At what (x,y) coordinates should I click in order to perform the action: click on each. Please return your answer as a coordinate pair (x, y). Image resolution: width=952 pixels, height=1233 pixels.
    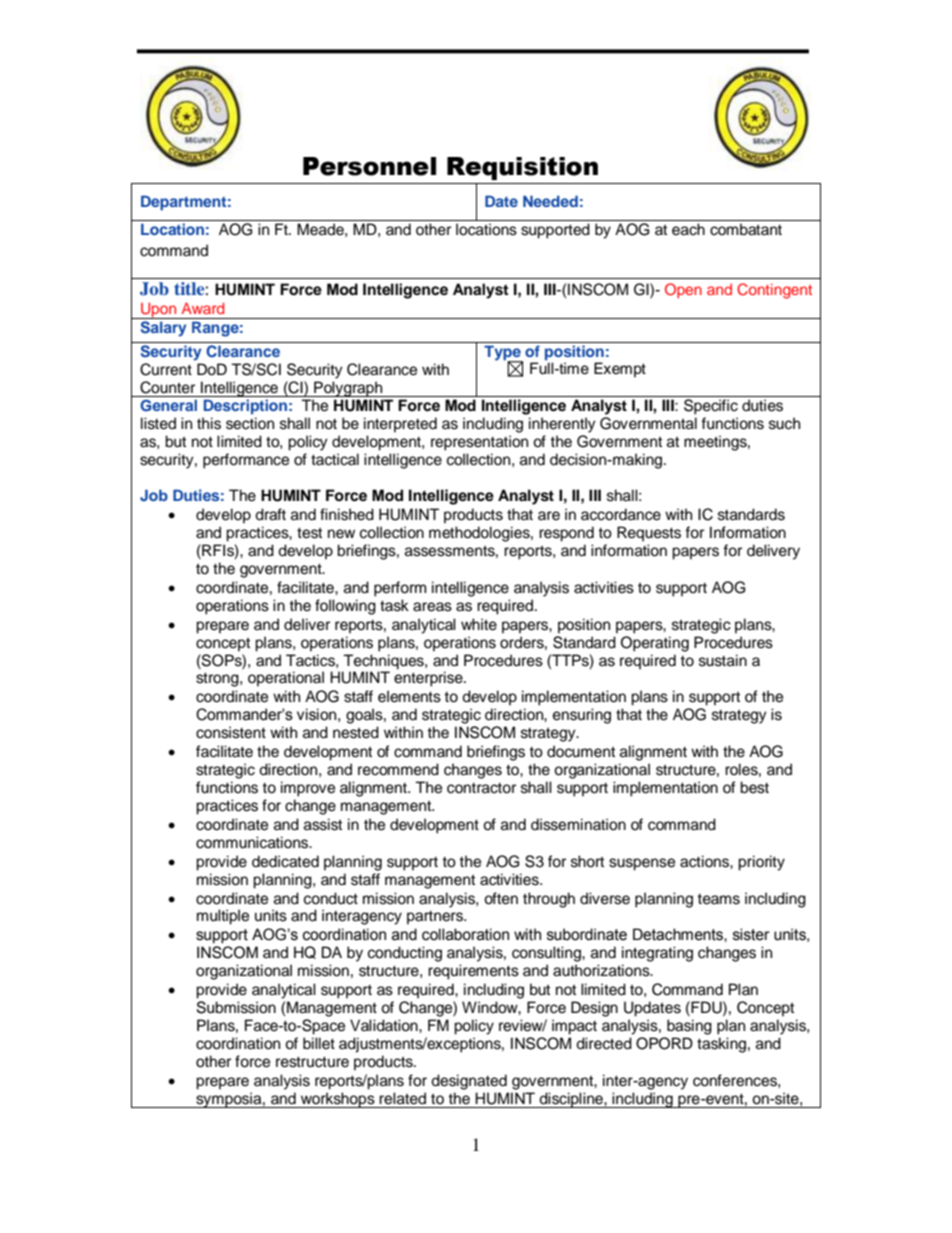
    Looking at the image, I should click on (688, 229).
